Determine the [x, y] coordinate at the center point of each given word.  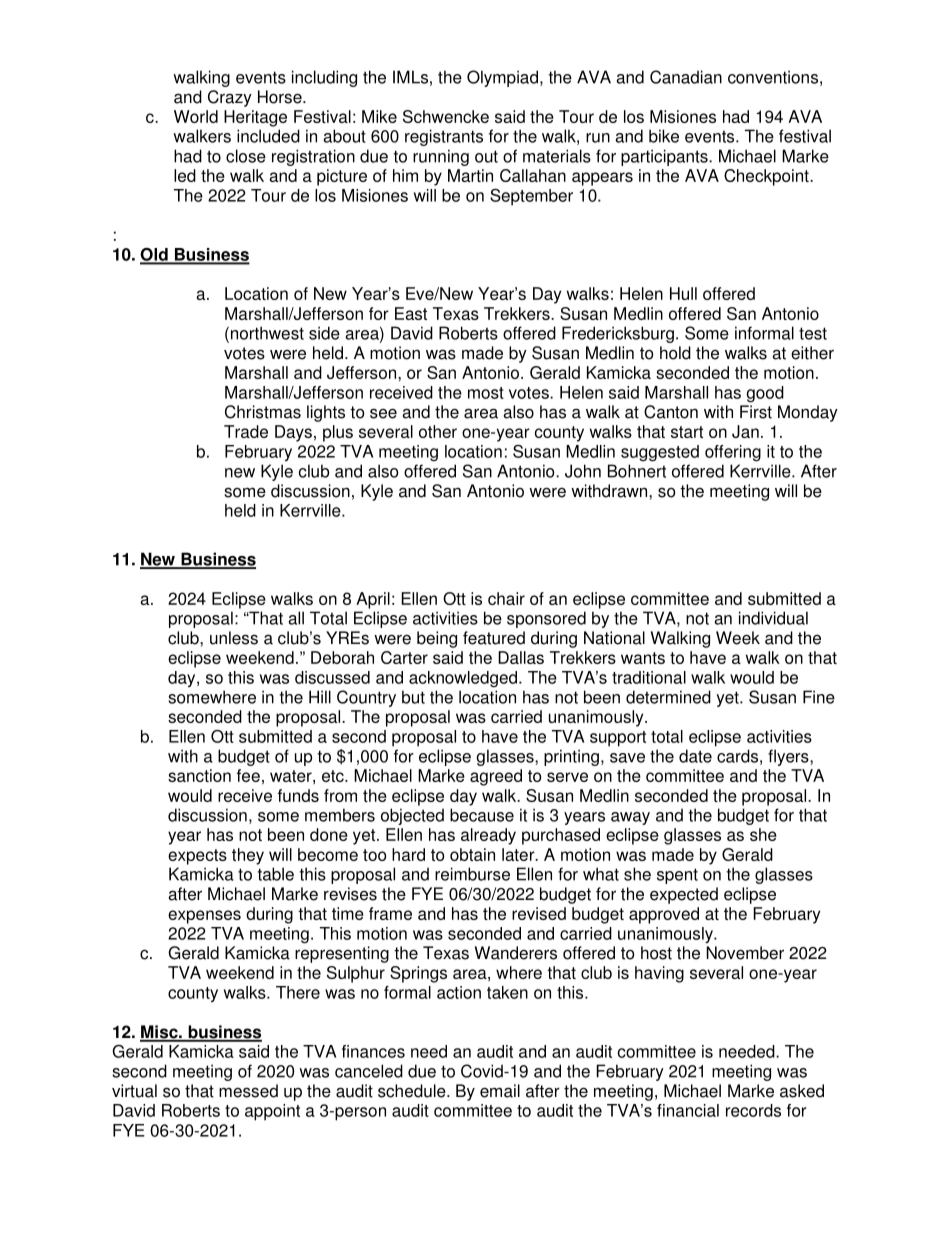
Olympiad [502, 78]
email [500, 1091]
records [753, 1110]
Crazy [230, 98]
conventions [773, 77]
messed [248, 1091]
